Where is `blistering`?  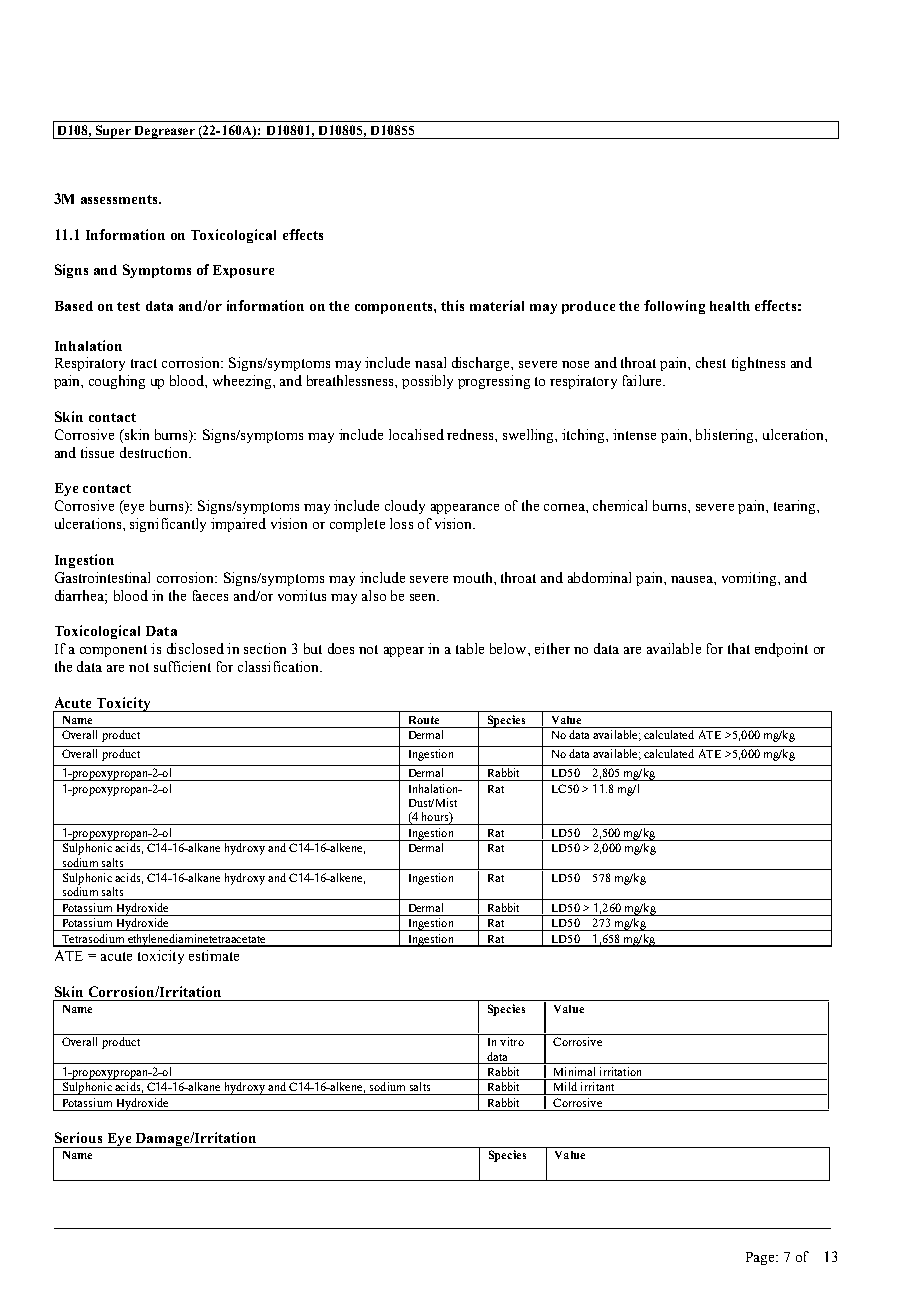 blistering is located at coordinates (726, 436).
